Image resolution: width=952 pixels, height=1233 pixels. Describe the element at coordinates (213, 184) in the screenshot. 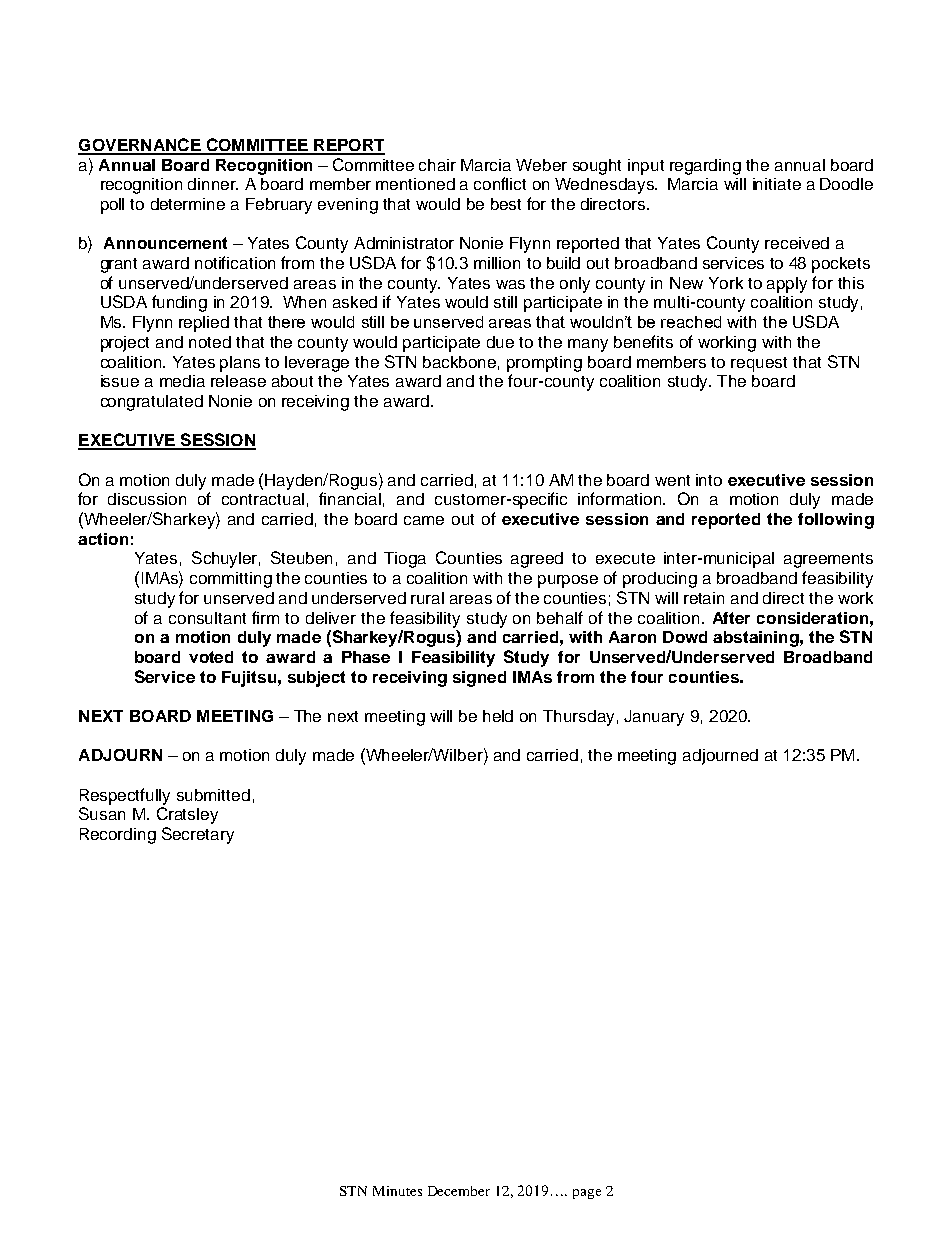

I see `dinner` at that location.
